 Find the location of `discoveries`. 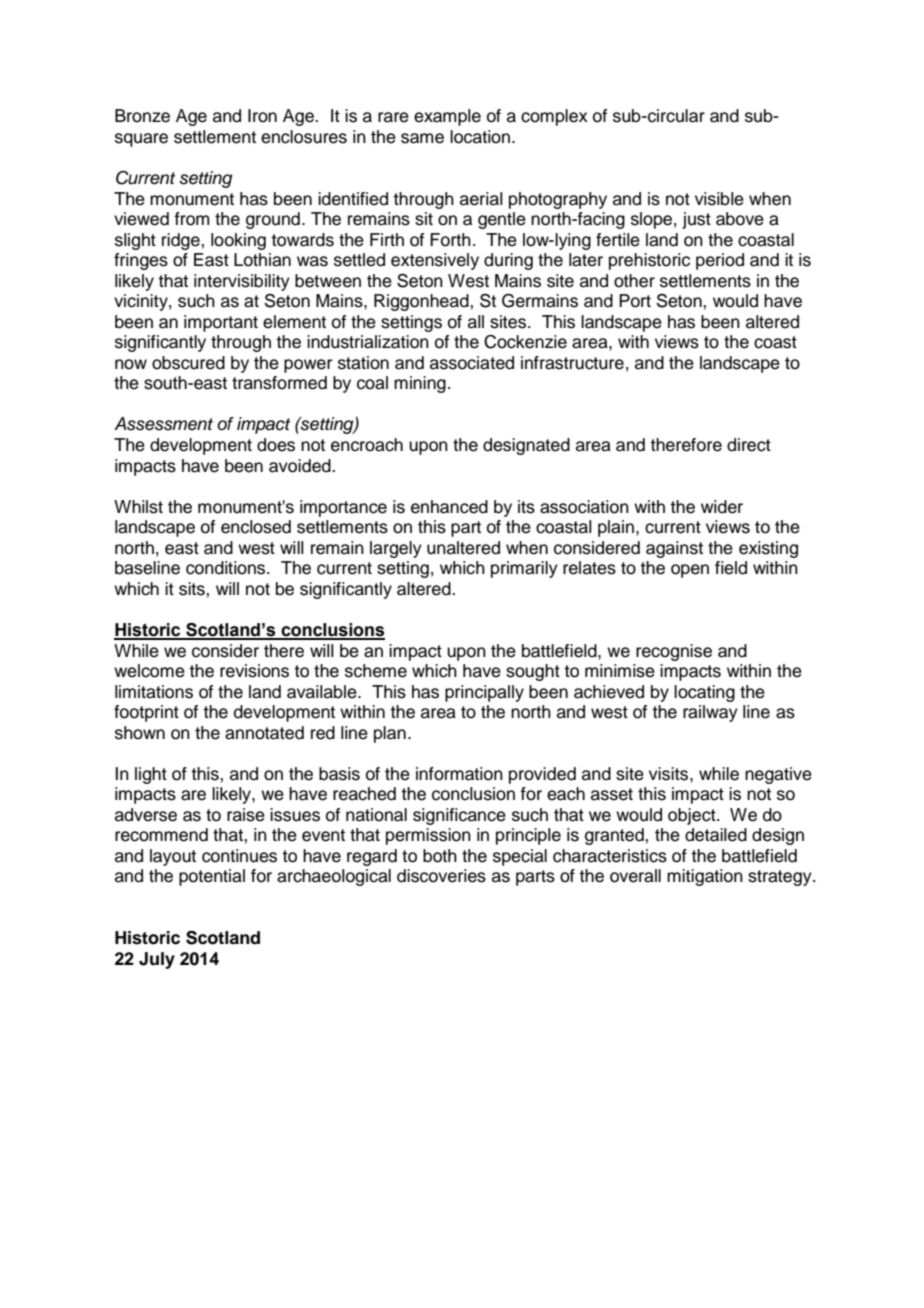

discoveries is located at coordinates (441, 876).
